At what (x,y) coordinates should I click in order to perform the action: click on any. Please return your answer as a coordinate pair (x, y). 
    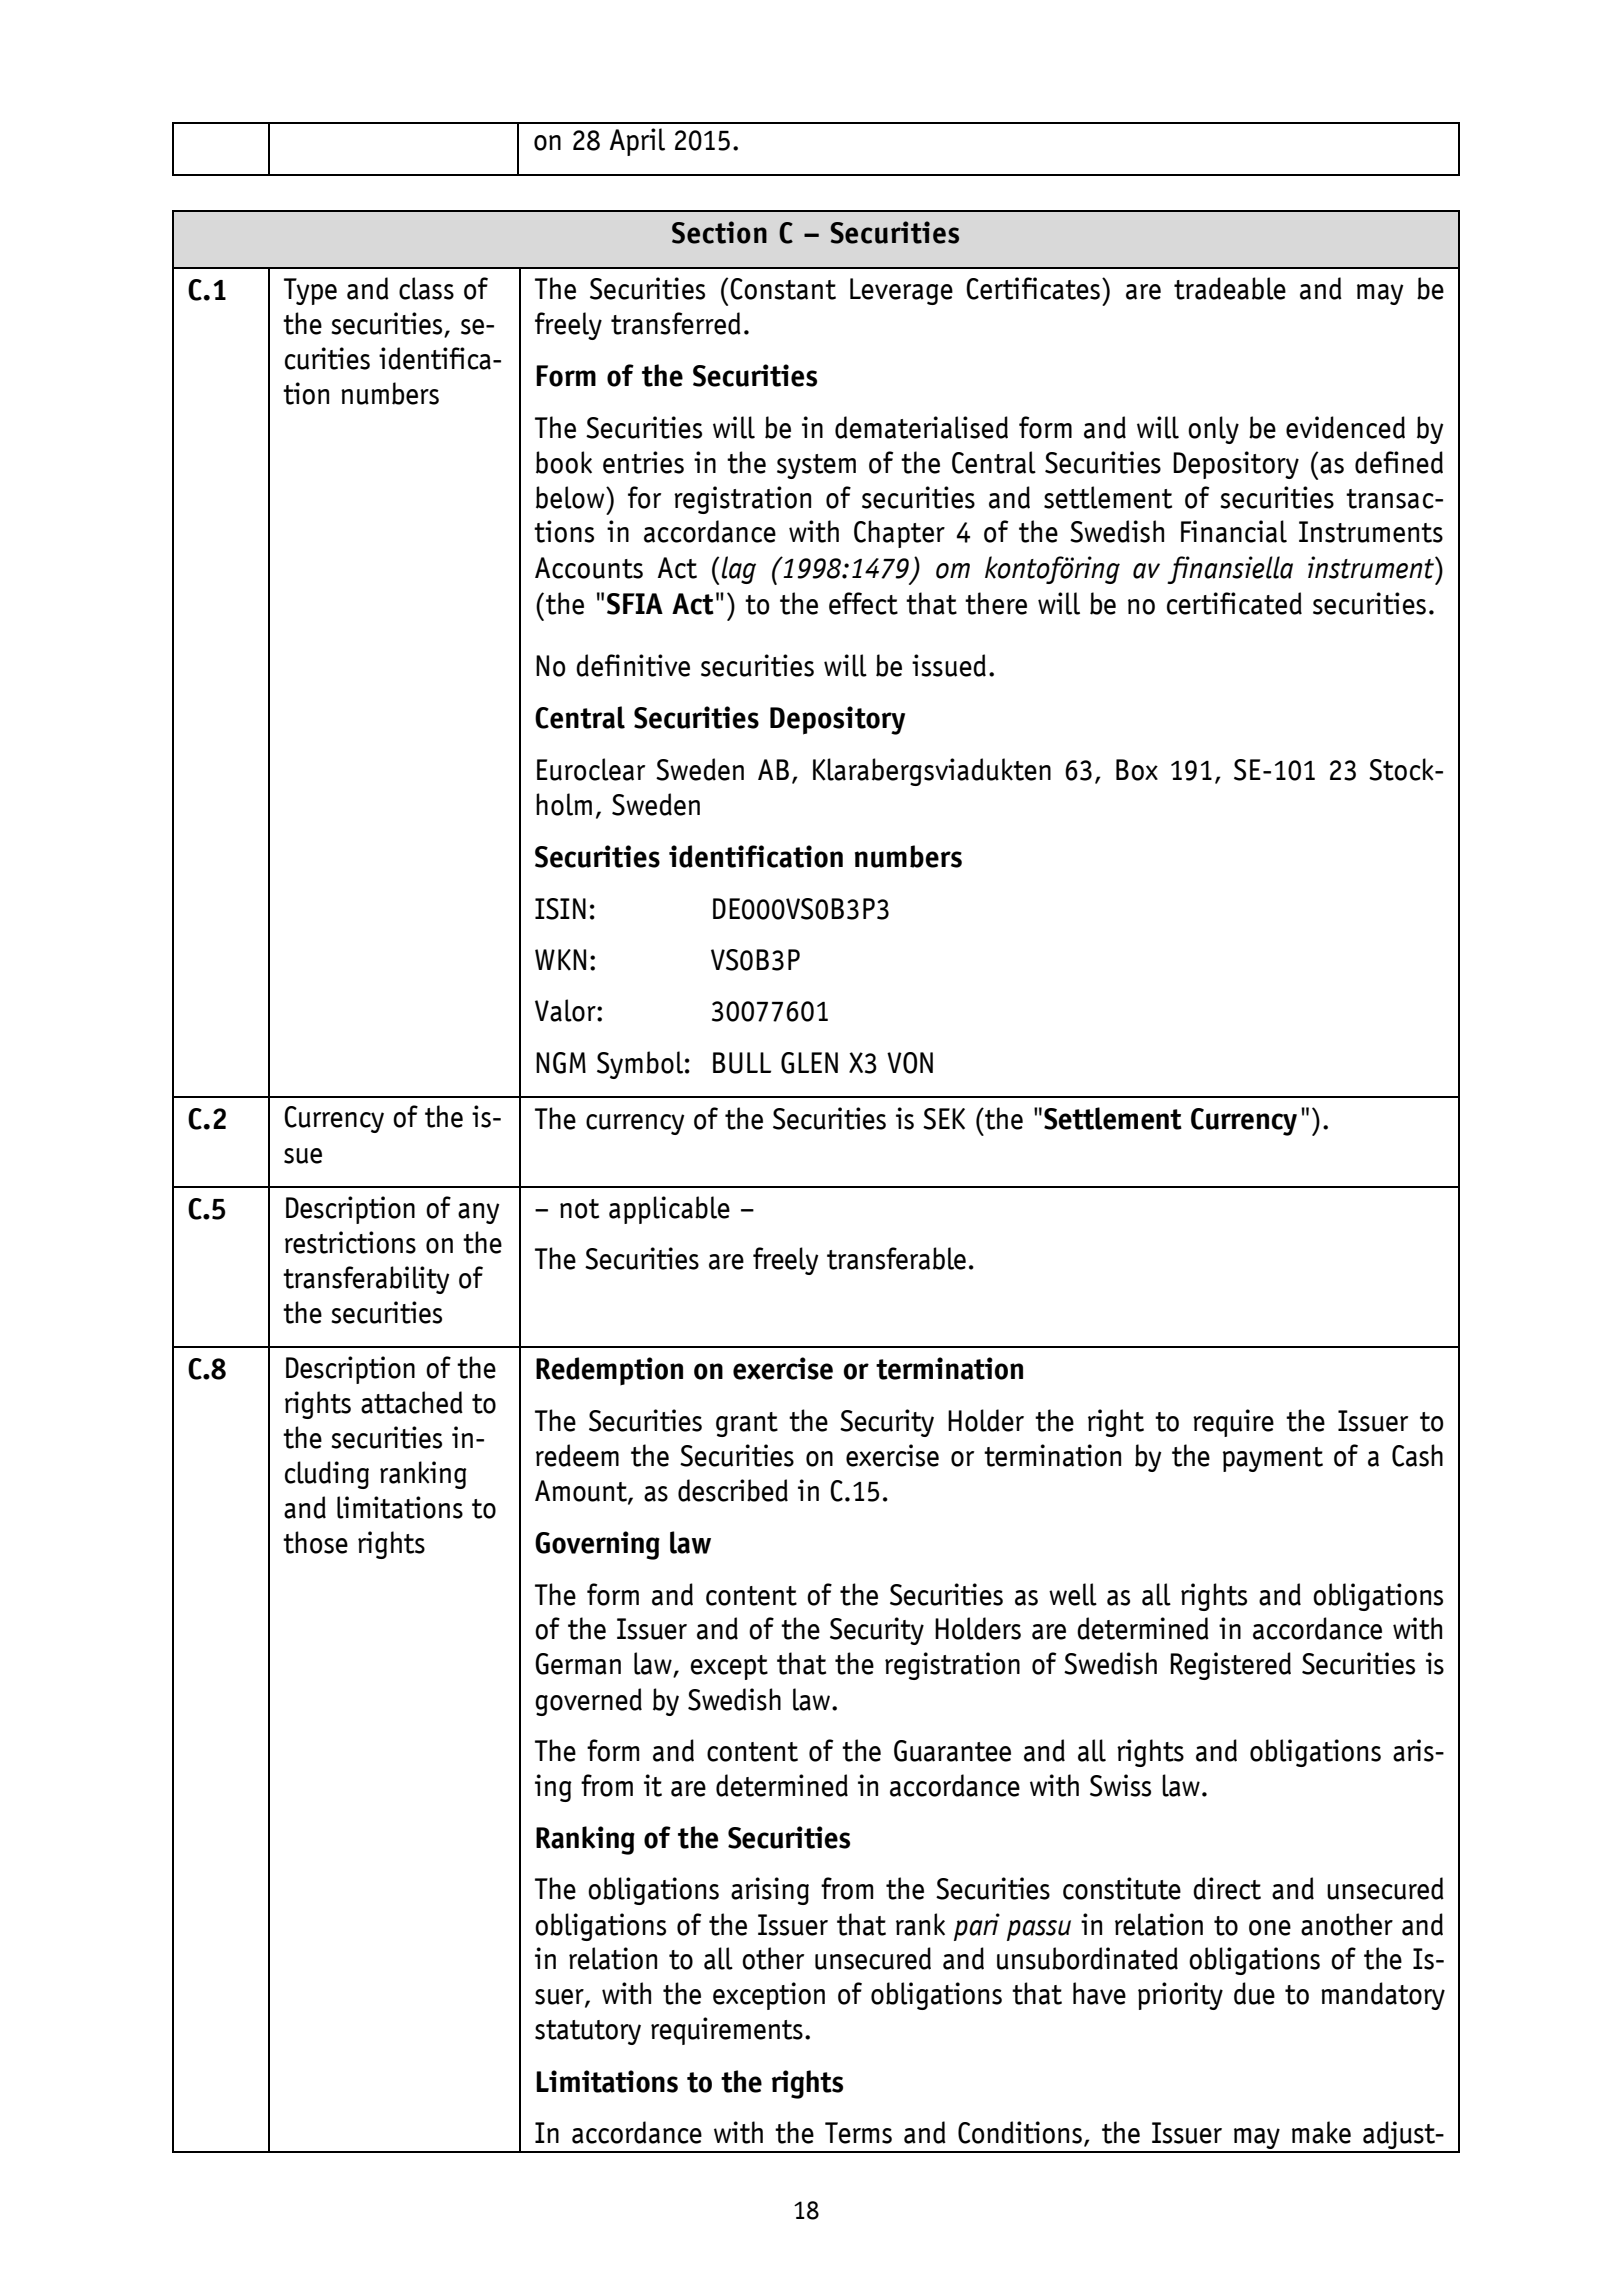
    Looking at the image, I should click on (479, 1213).
